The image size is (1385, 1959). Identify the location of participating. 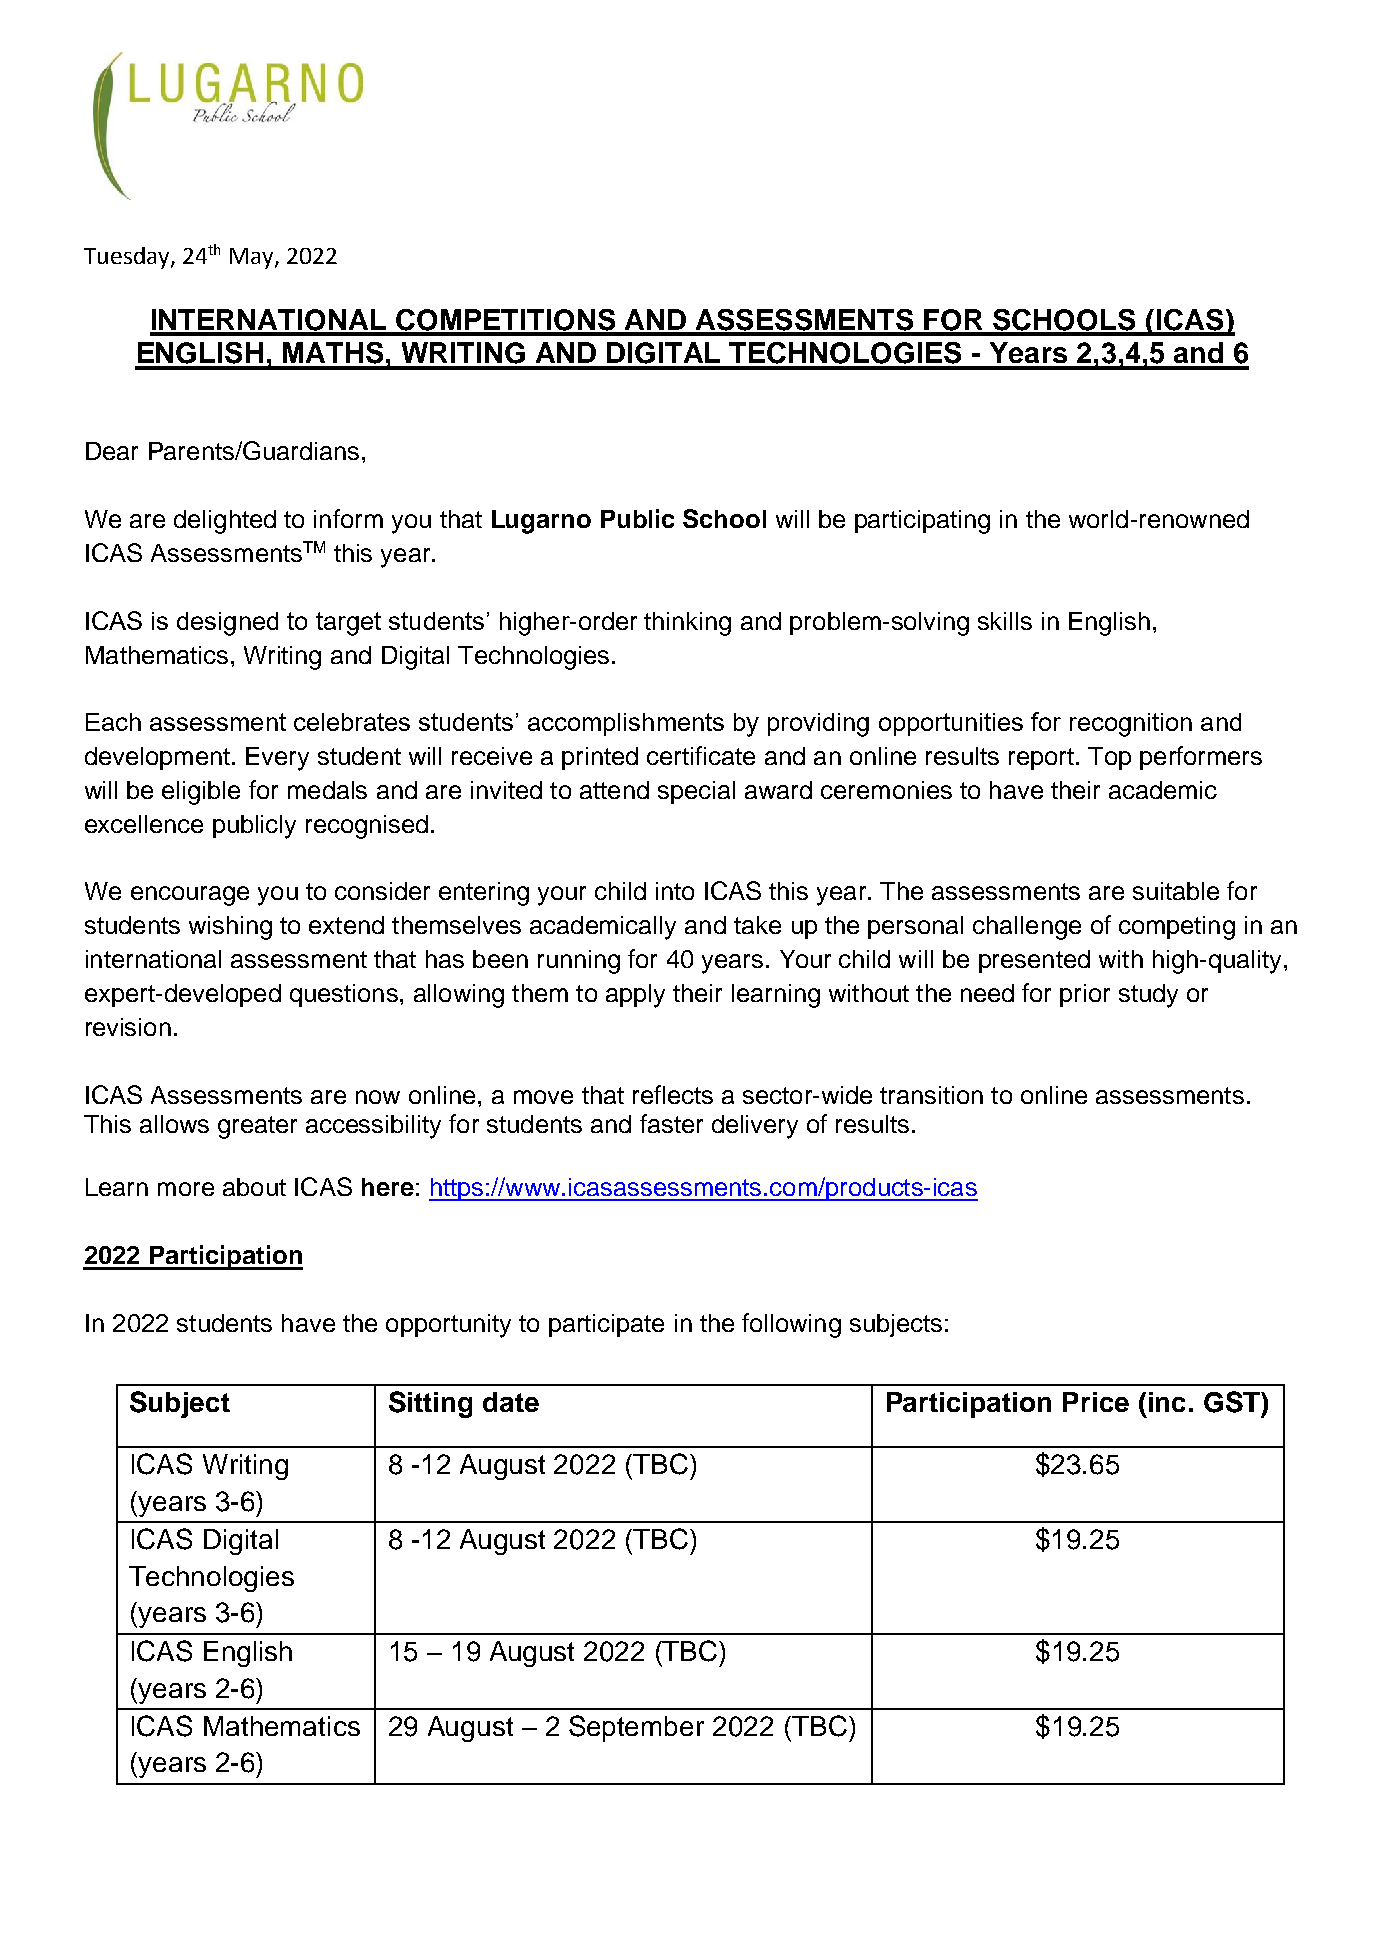
(922, 522).
